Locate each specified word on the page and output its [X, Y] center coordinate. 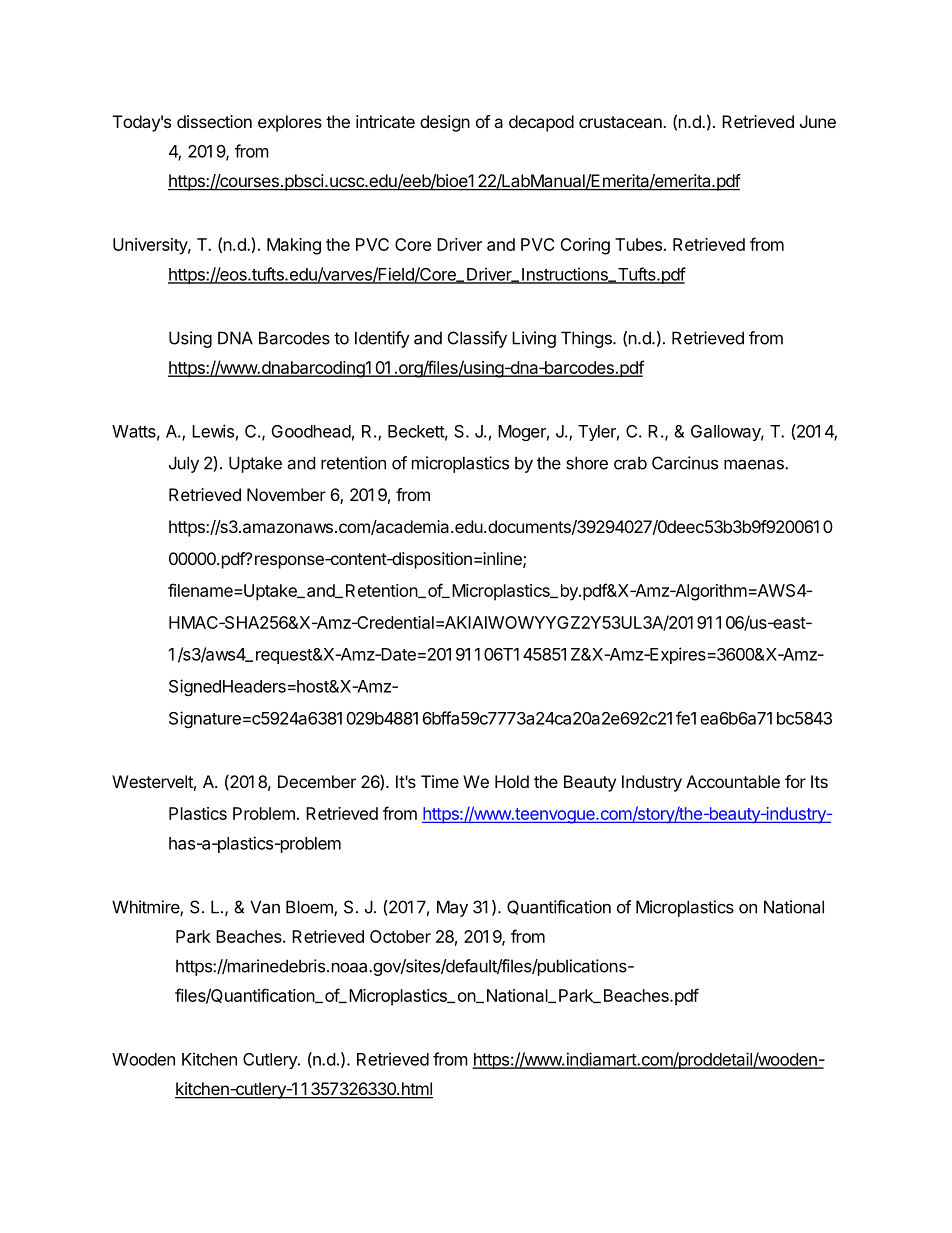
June [818, 121]
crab [630, 463]
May [452, 908]
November [286, 494]
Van [265, 907]
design [445, 123]
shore [587, 463]
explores [290, 123]
